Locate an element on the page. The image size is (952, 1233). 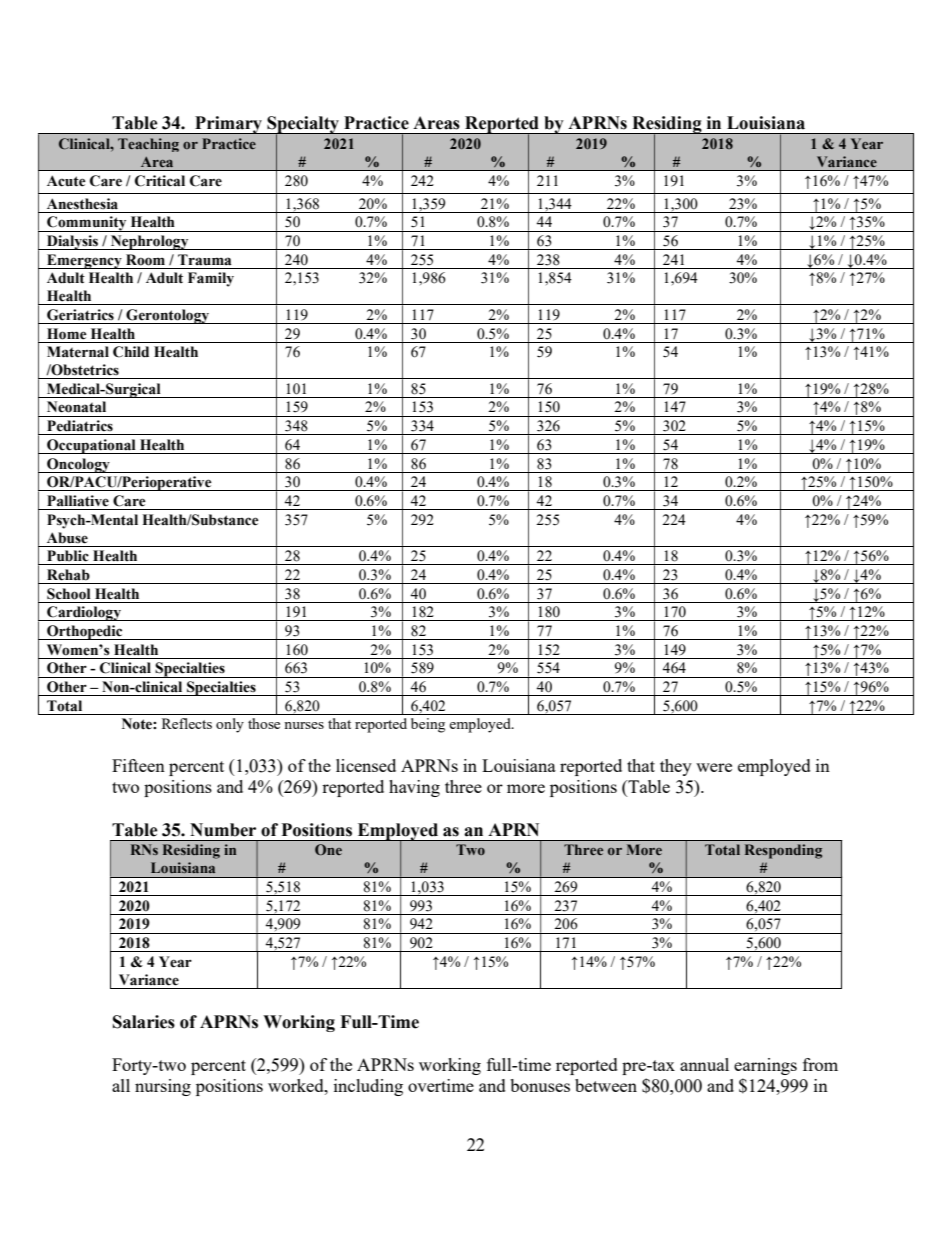
Primary is located at coordinates (229, 125).
